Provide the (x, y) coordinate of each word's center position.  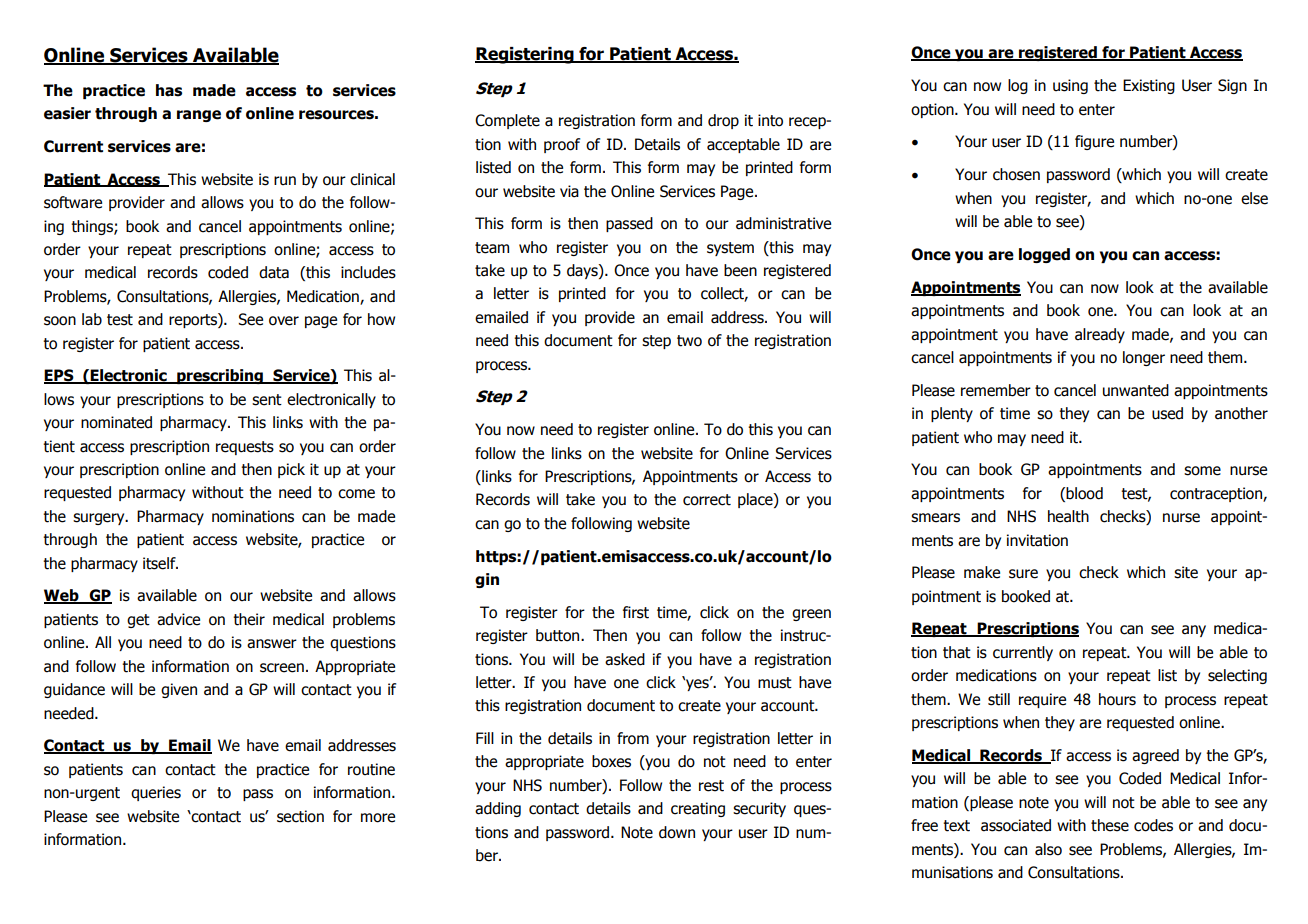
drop (723, 121)
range (199, 116)
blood (1084, 493)
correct (707, 500)
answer (272, 644)
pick (291, 470)
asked (625, 659)
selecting (1237, 676)
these (1110, 825)
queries (156, 793)
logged (1044, 255)
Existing (1149, 86)
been (740, 270)
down (677, 832)
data (274, 272)
